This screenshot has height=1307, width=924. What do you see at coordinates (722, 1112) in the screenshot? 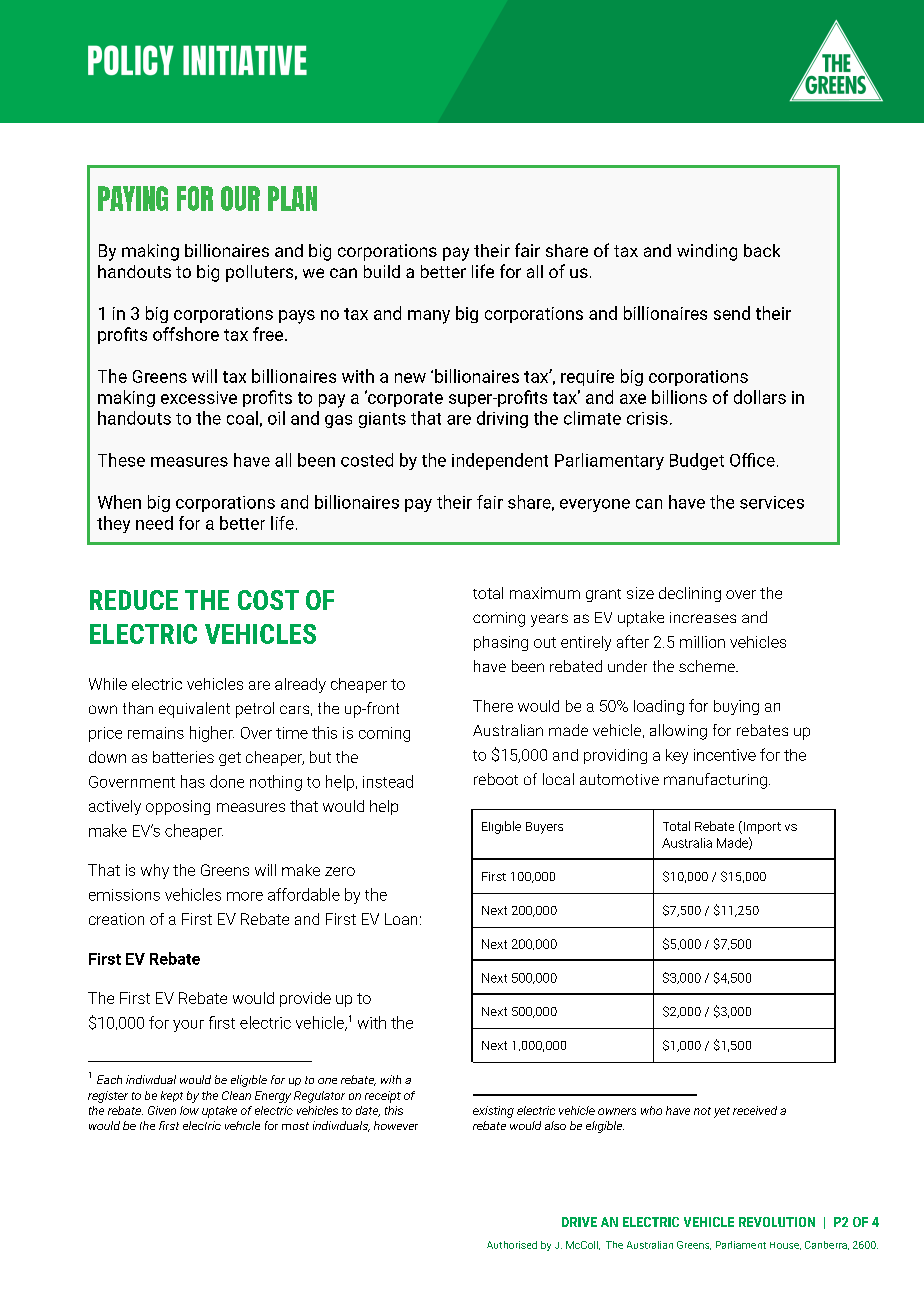
I see `yet` at bounding box center [722, 1112].
